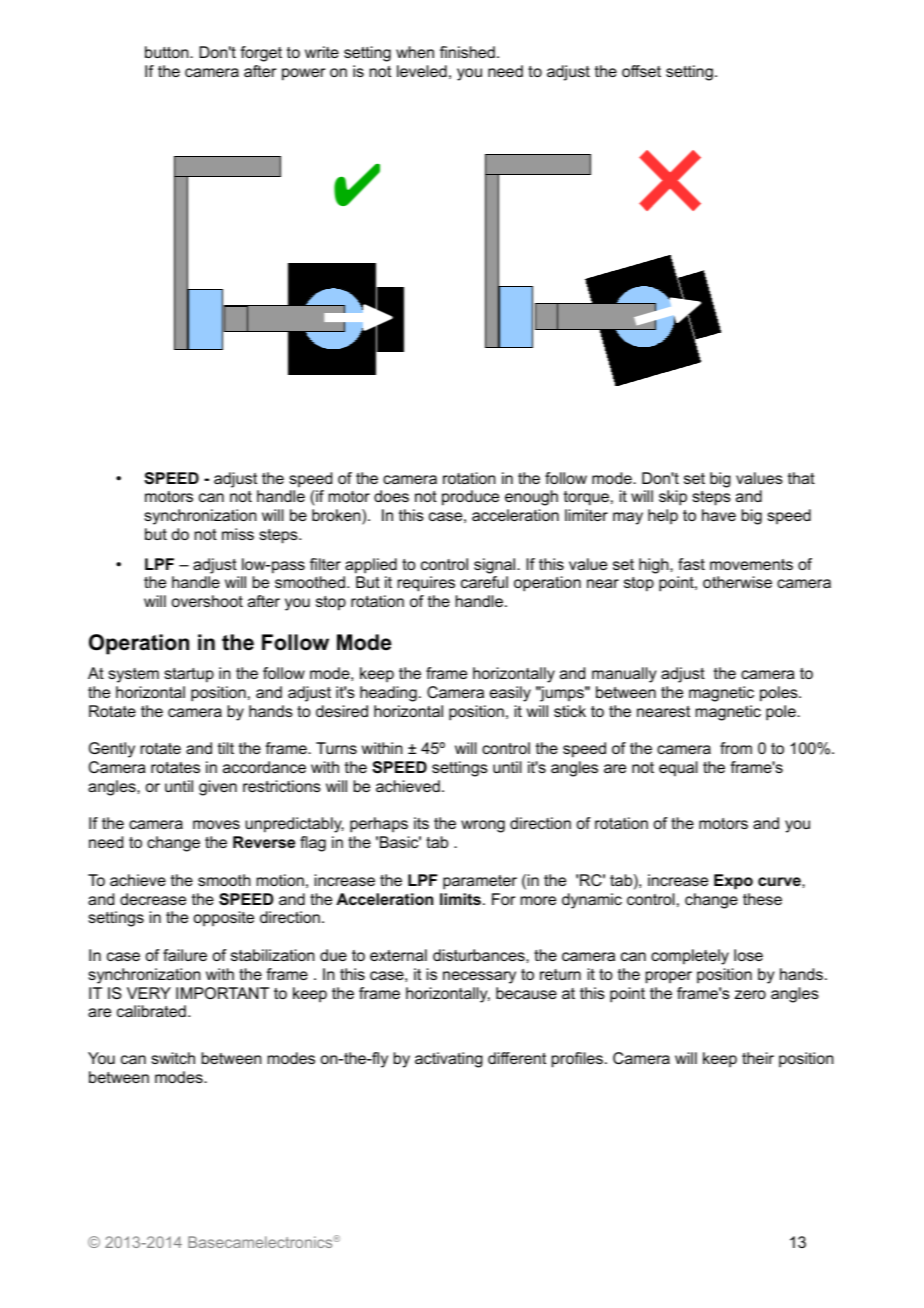 This screenshot has width=924, height=1308. I want to click on fast, so click(691, 564).
